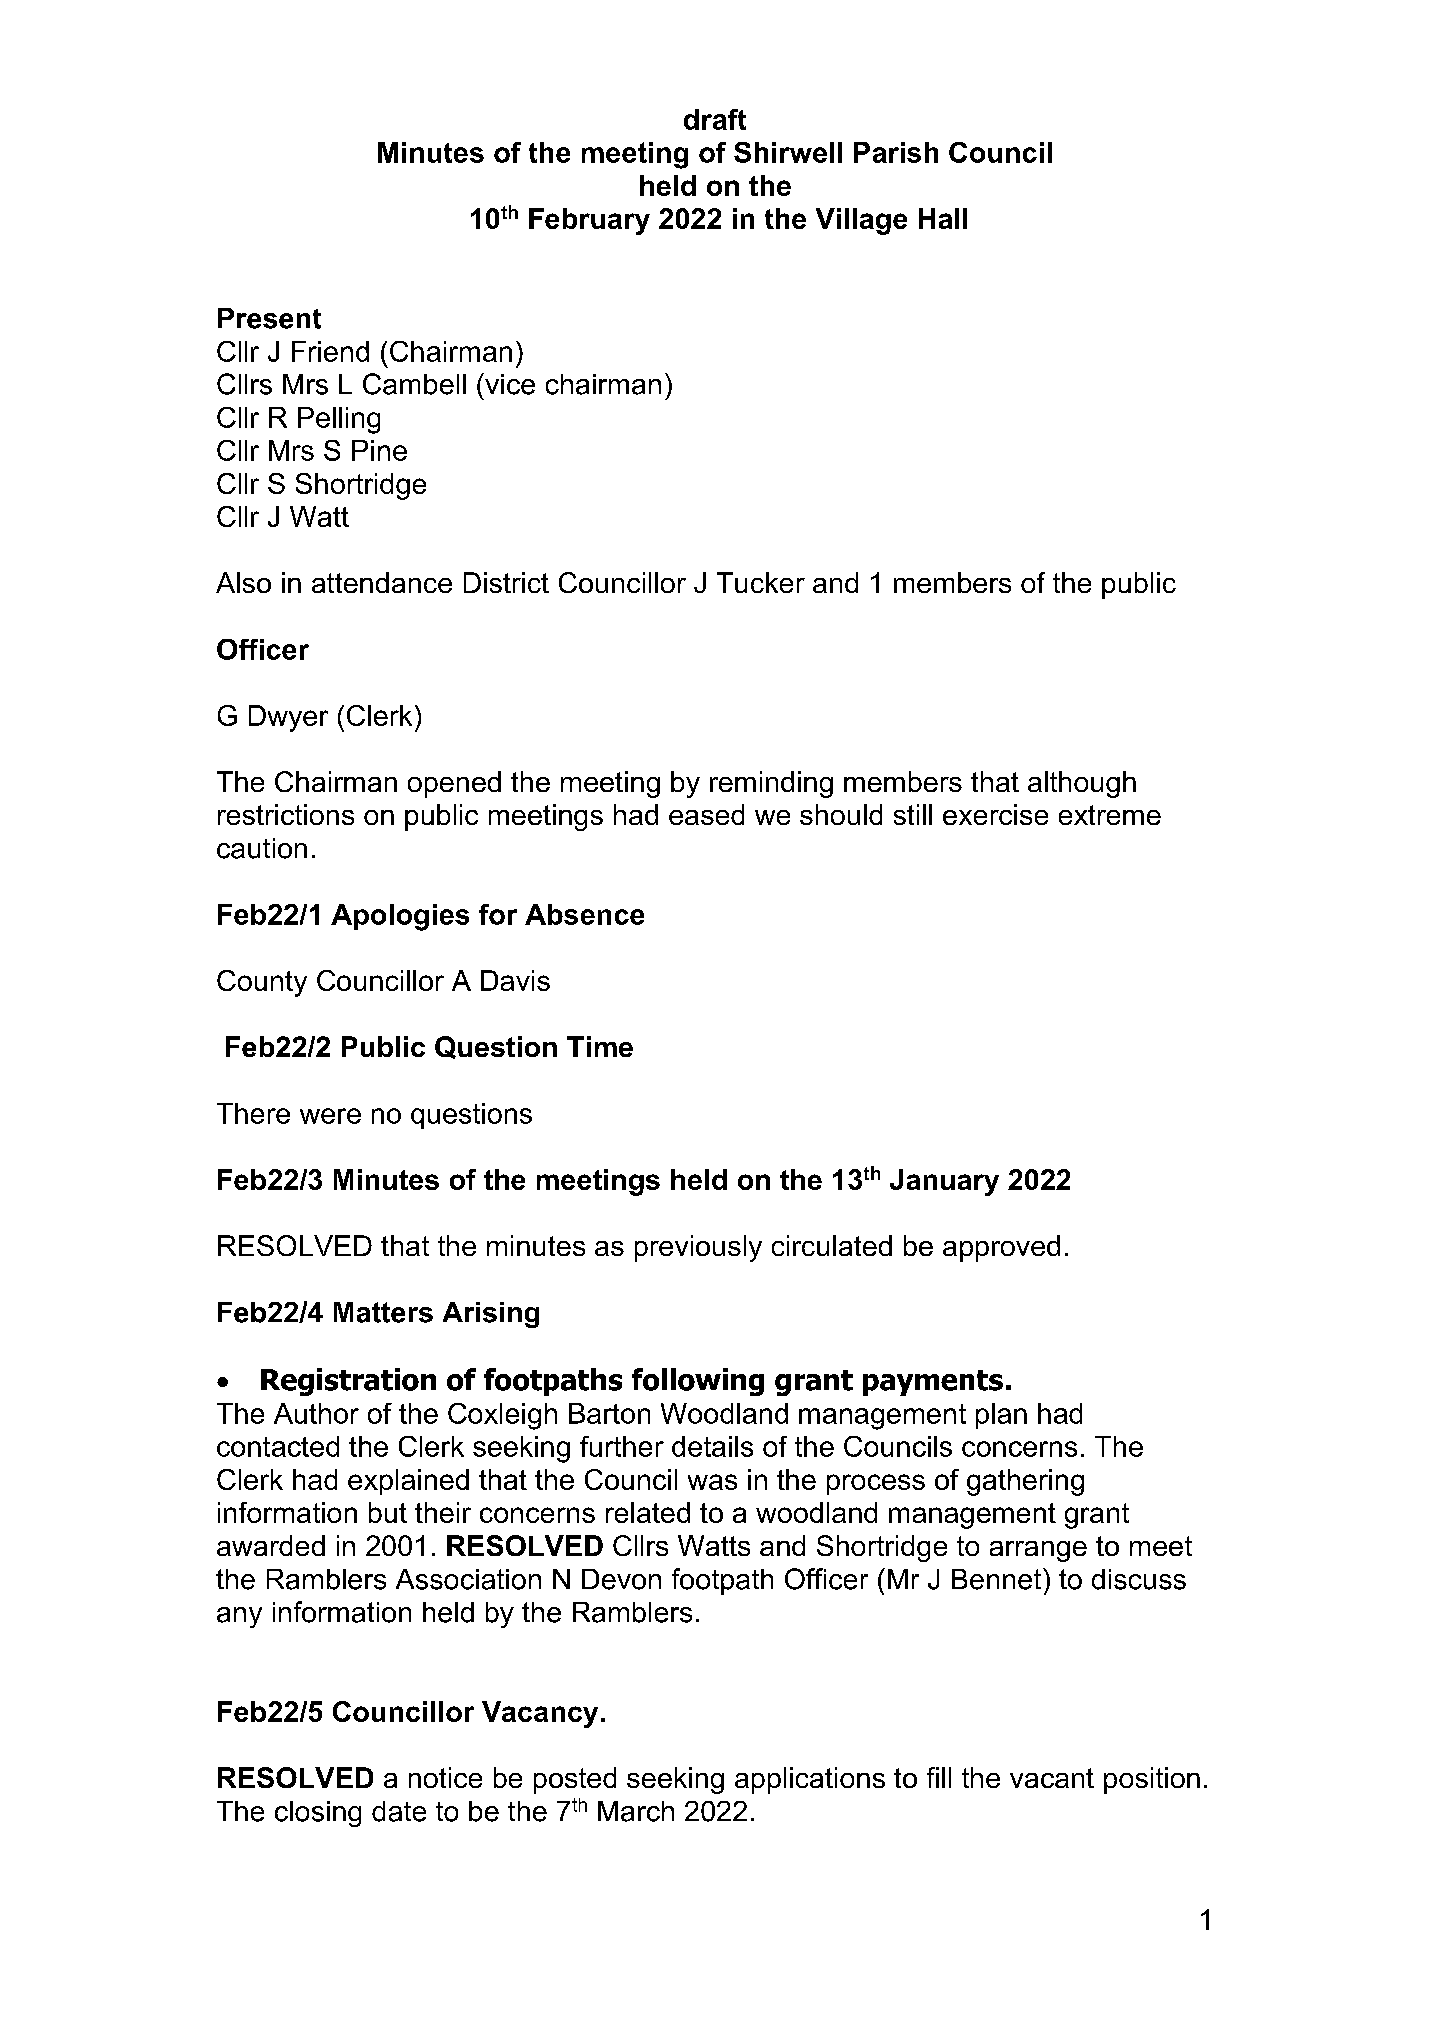 This page has height=2022, width=1430. What do you see at coordinates (584, 914) in the page?
I see `Absence` at bounding box center [584, 914].
